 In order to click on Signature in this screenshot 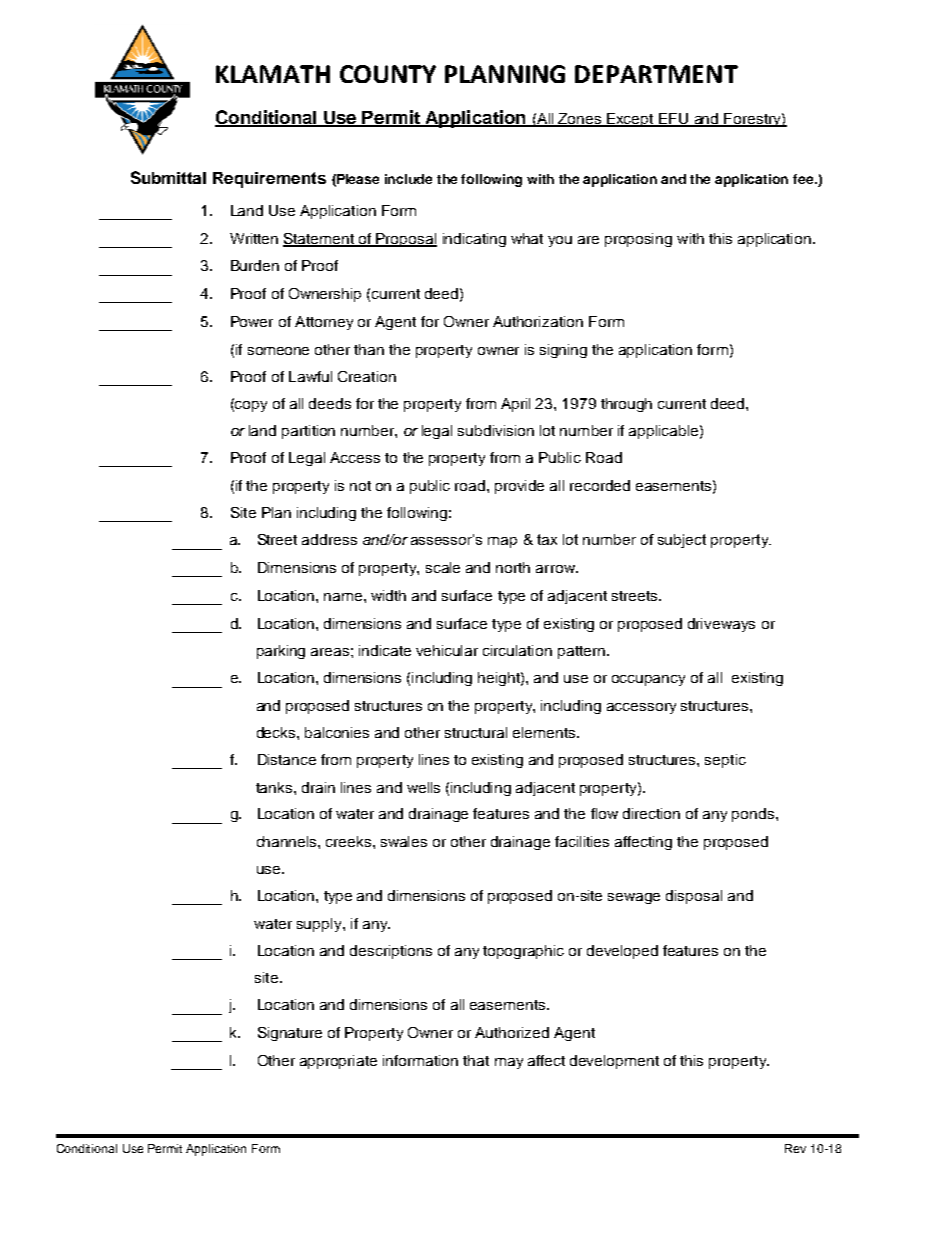, I will do `click(290, 1034)`.
